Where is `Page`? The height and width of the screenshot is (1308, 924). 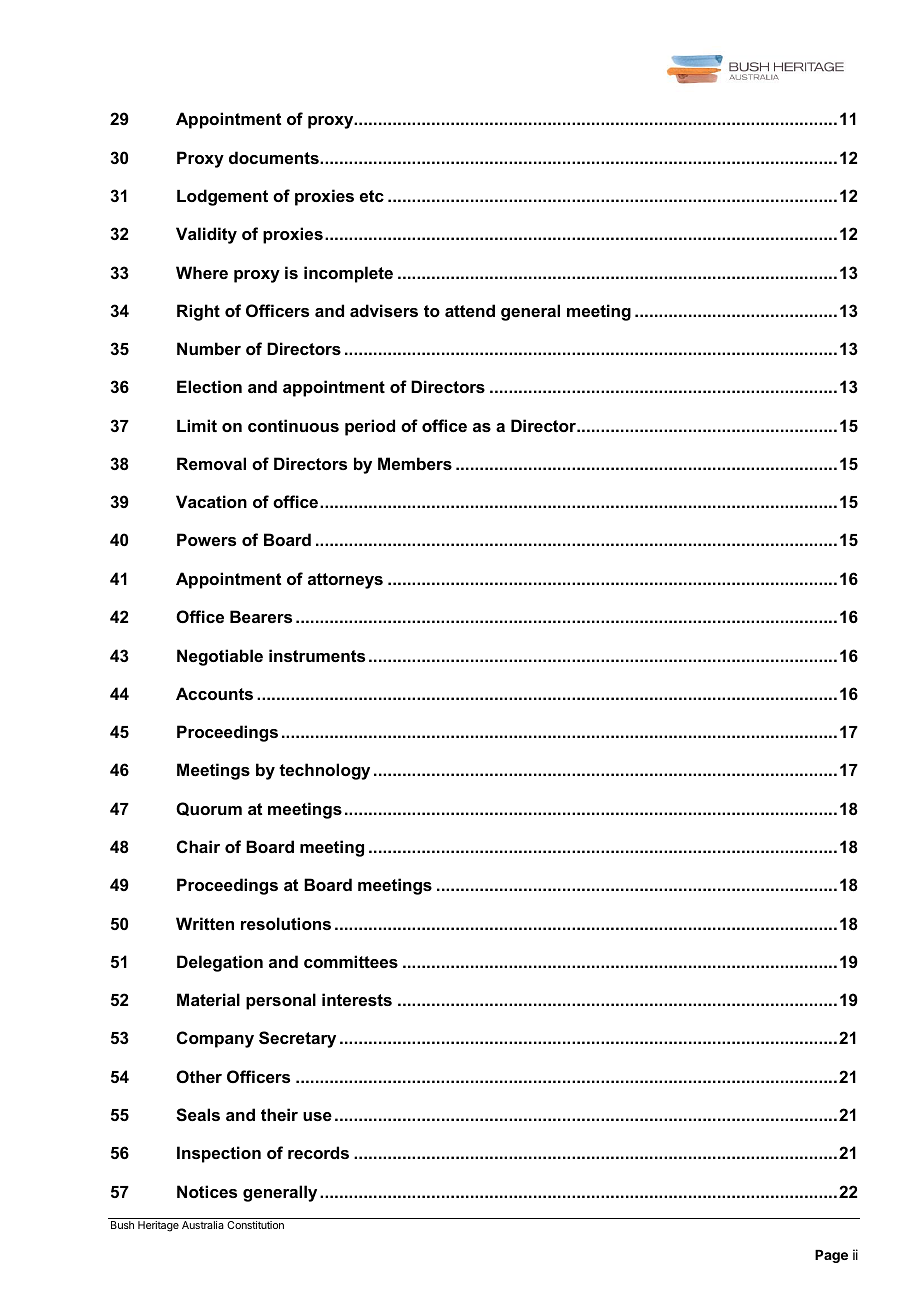
Page is located at coordinates (831, 1256).
